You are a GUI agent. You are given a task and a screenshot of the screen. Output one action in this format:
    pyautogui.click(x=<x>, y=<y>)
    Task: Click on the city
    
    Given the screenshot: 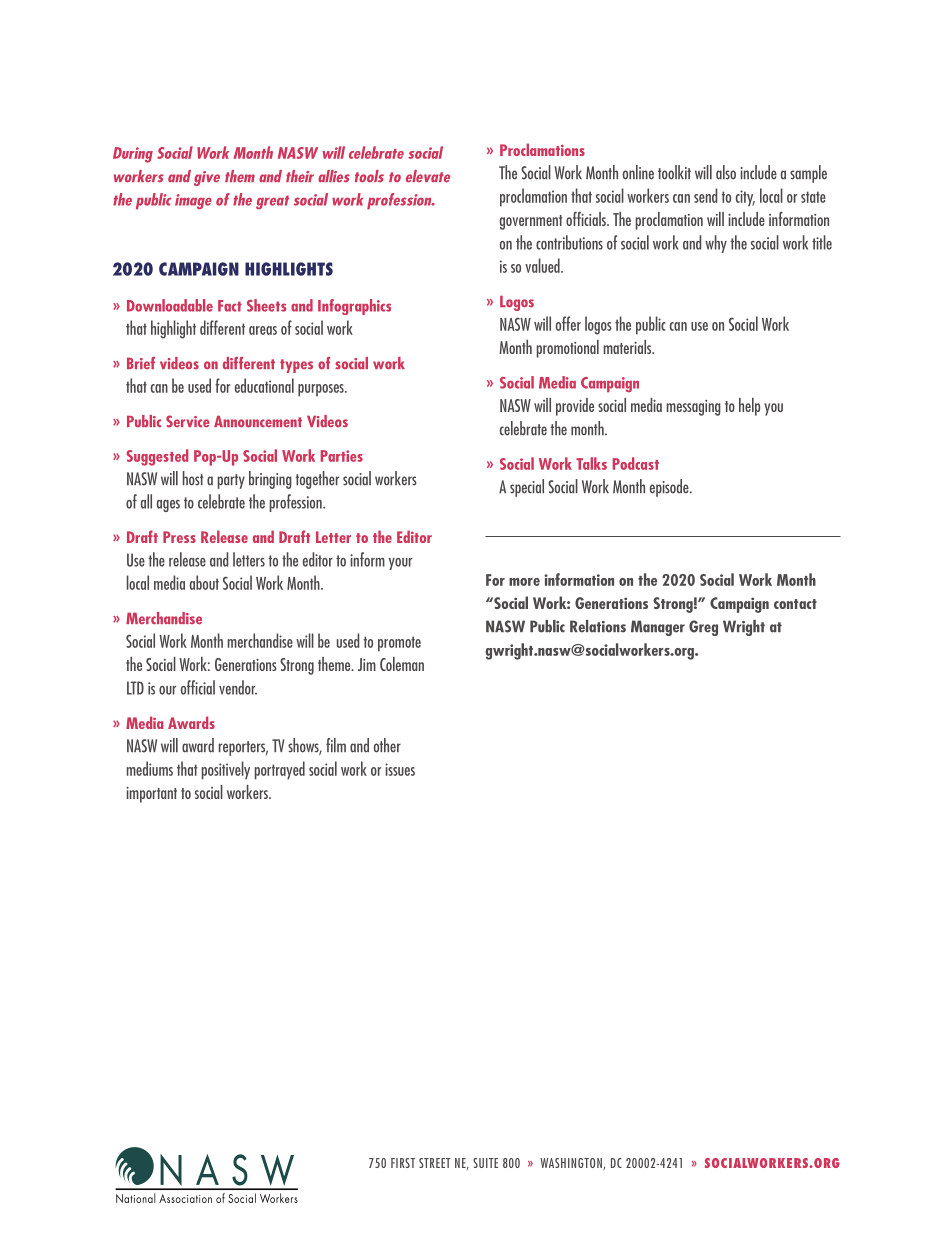 What is the action you would take?
    pyautogui.click(x=745, y=198)
